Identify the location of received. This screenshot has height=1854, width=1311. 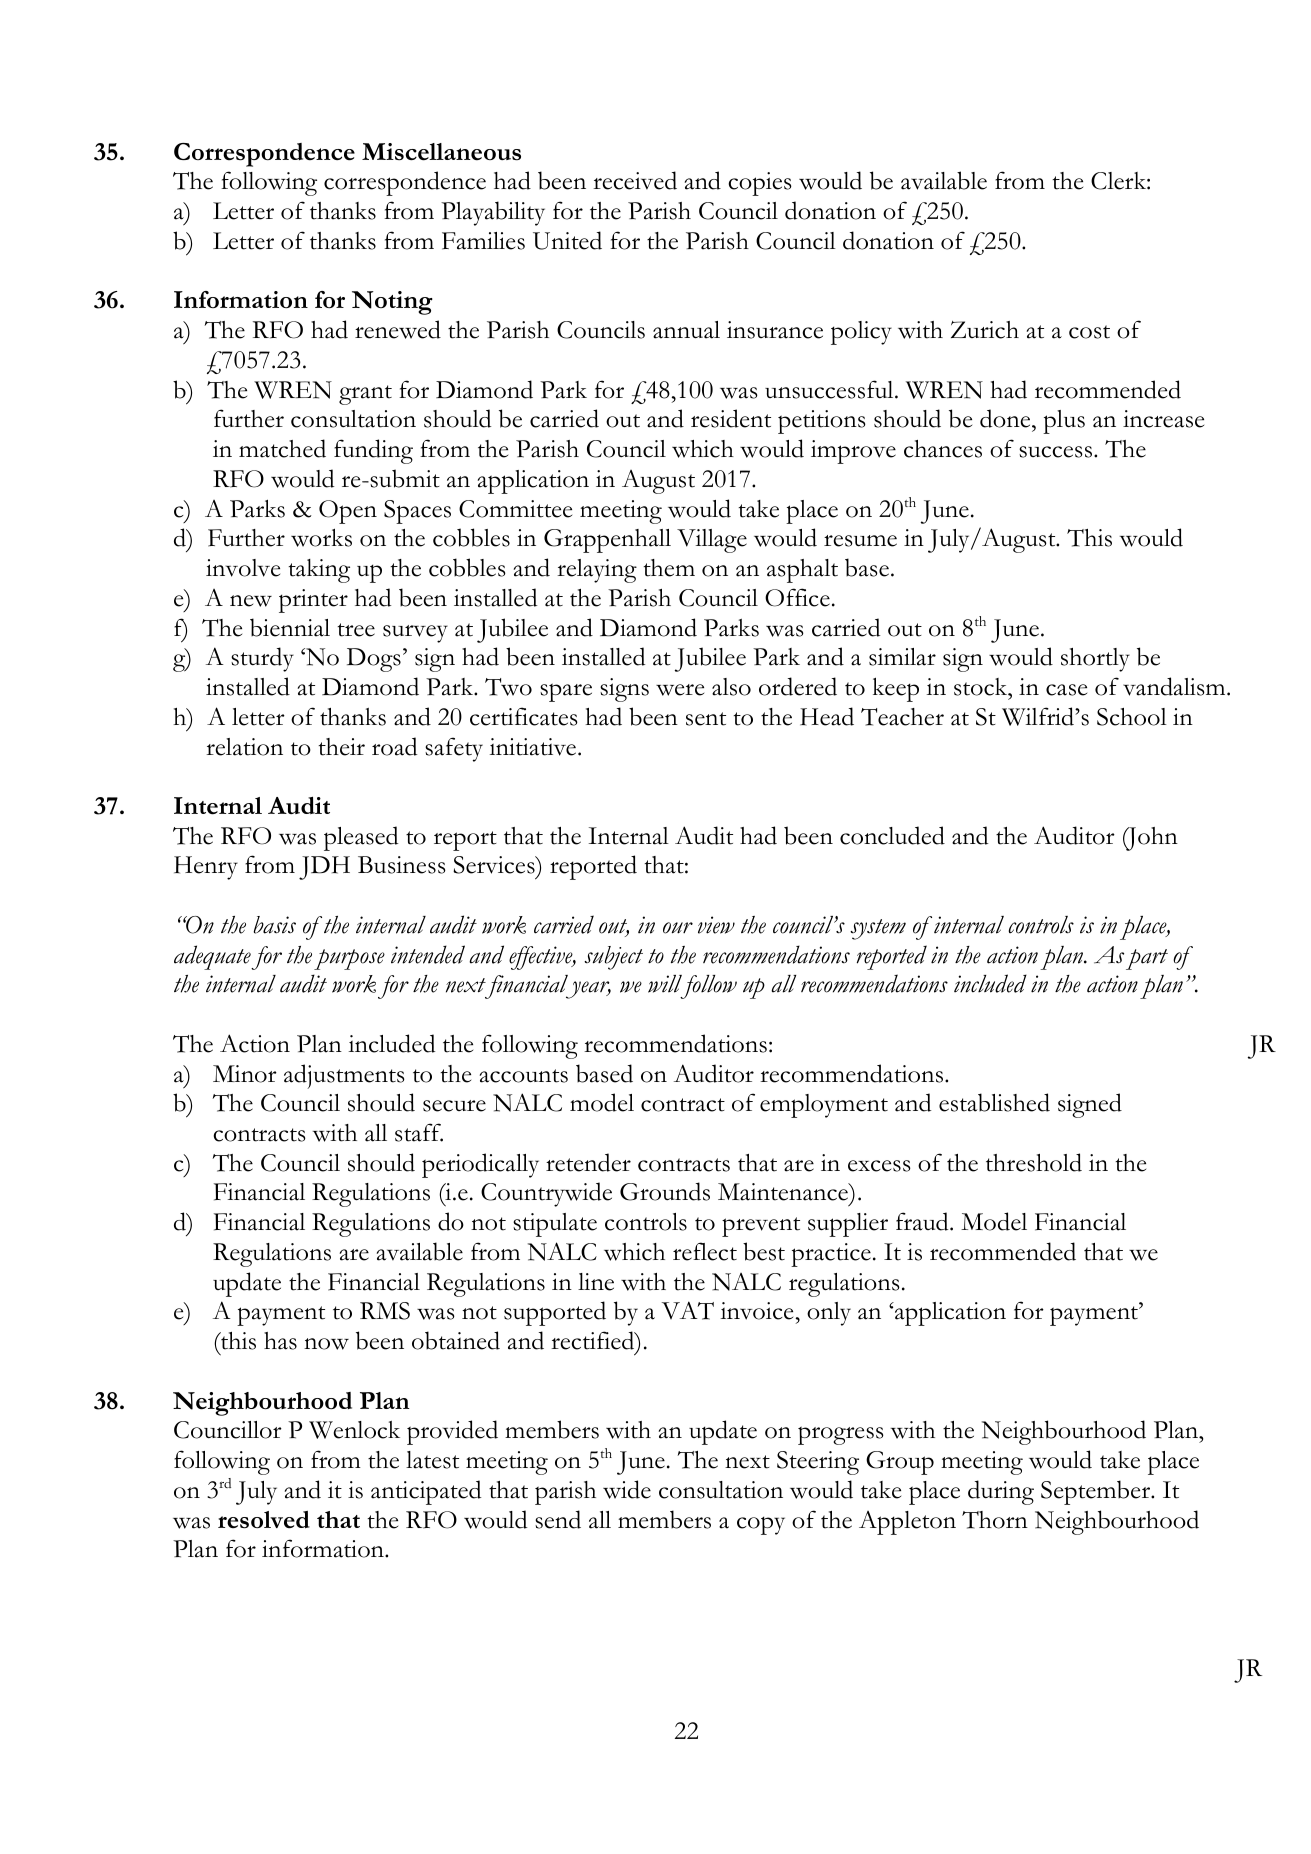
(635, 180).
